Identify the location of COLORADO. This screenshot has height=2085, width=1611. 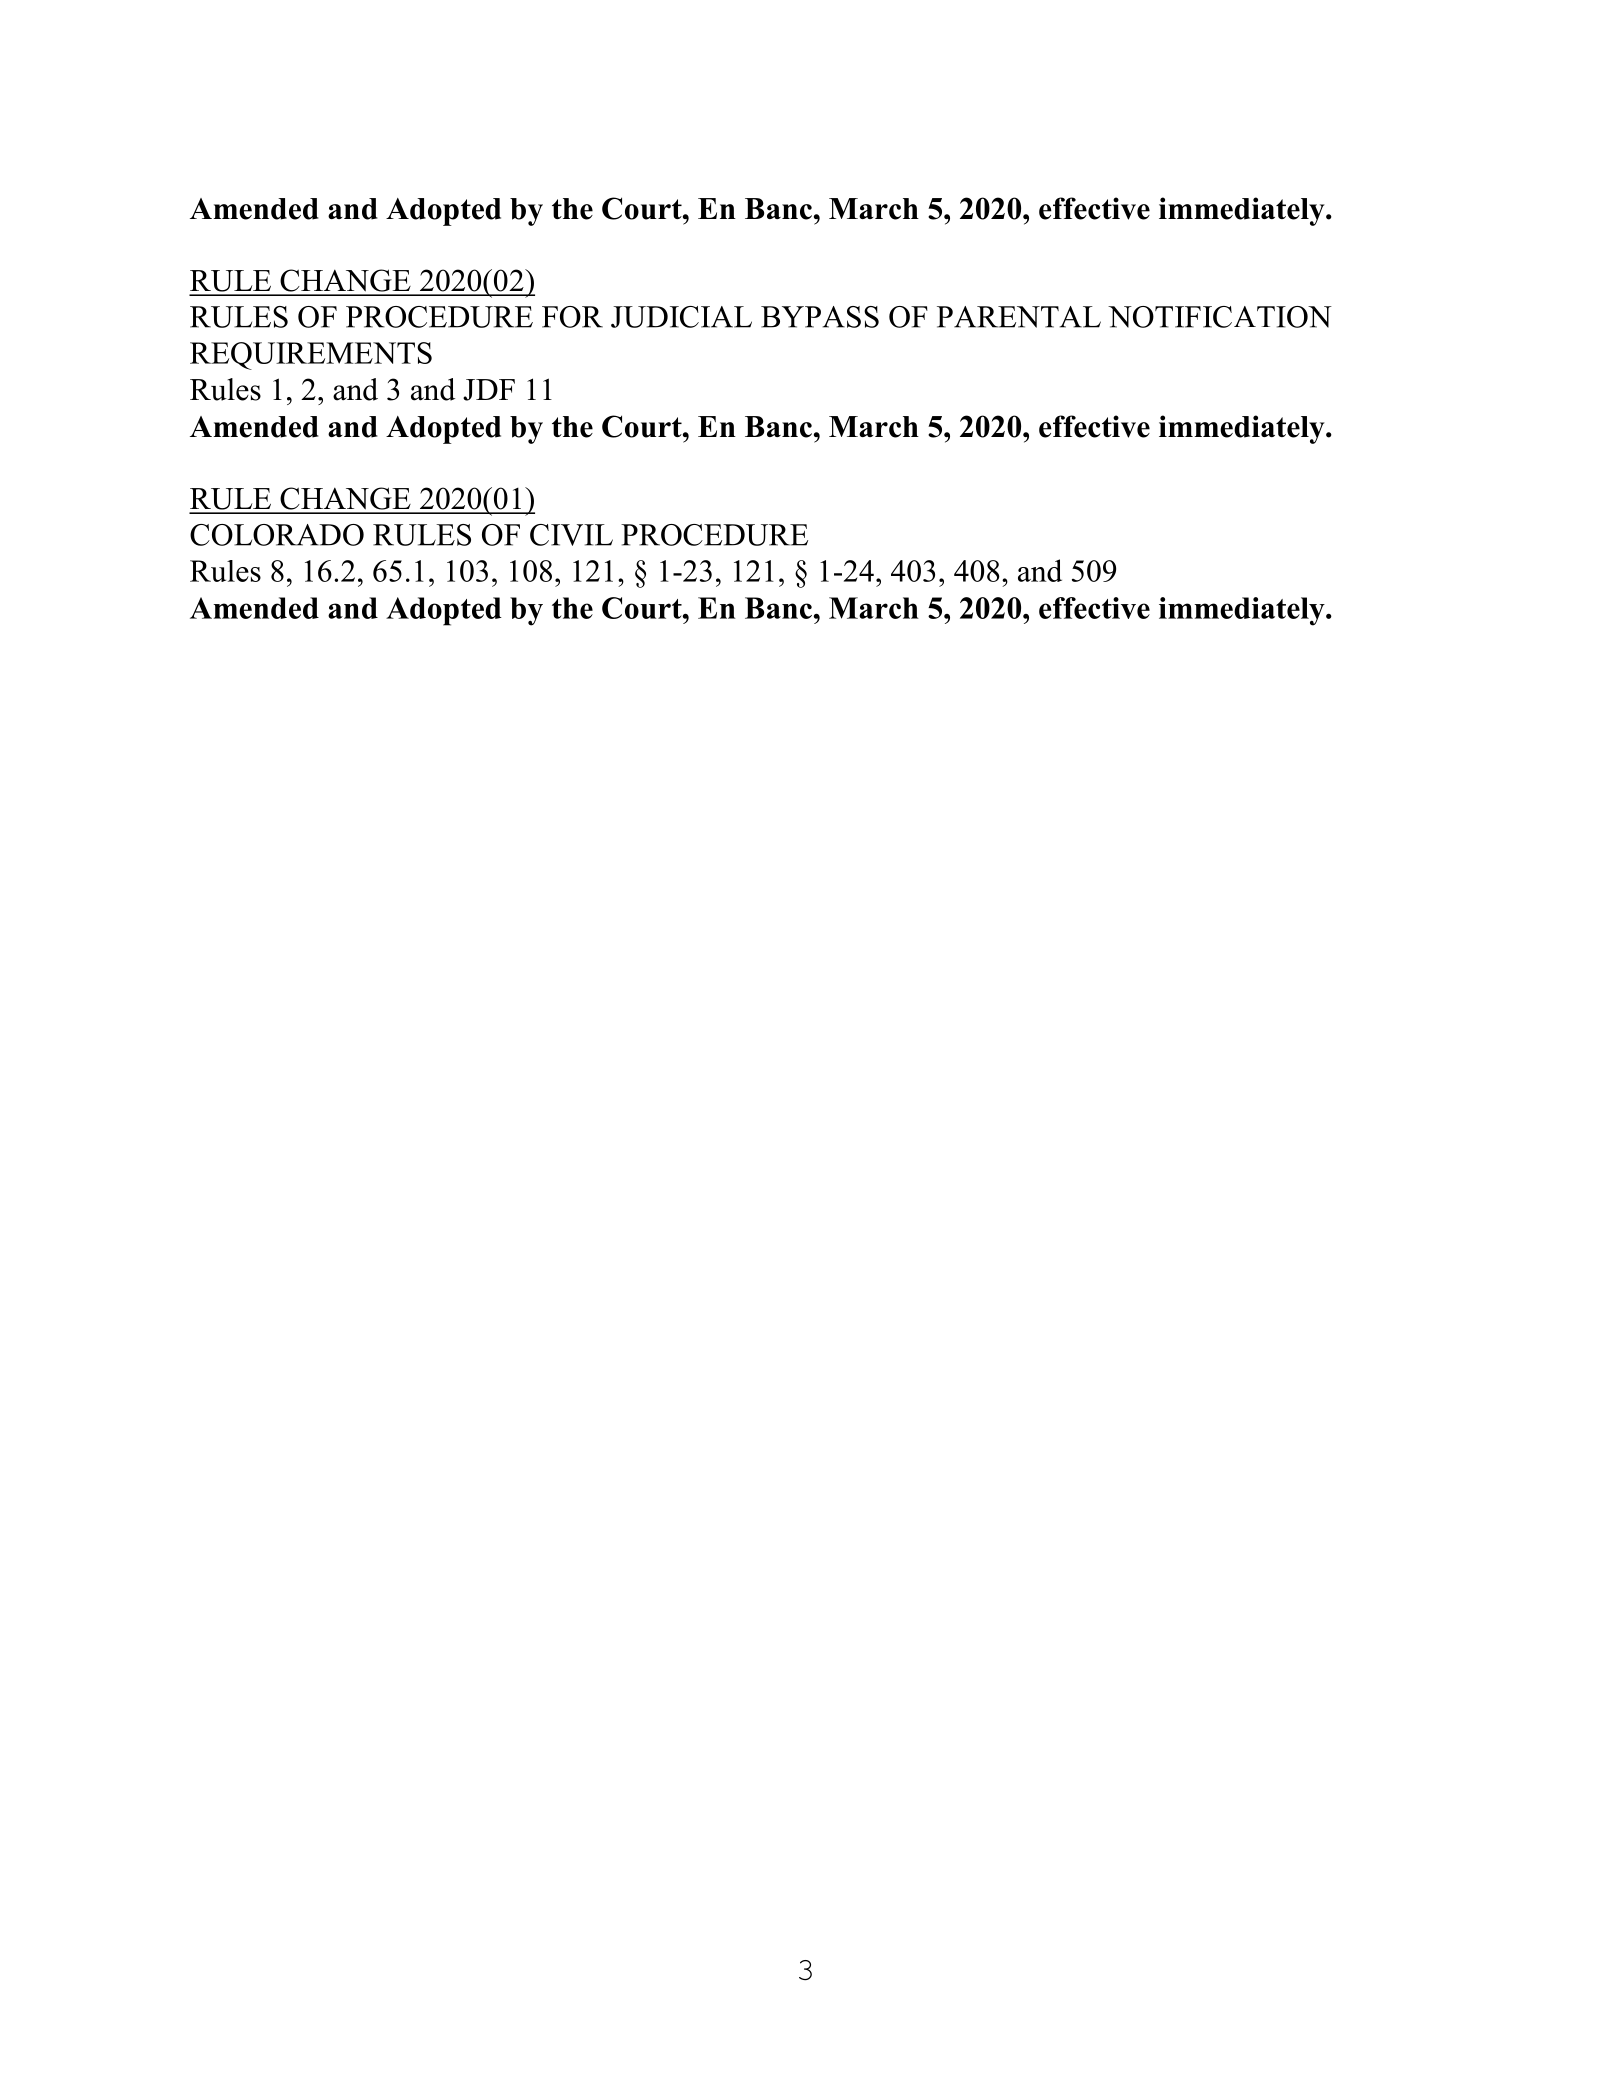
(277, 535).
